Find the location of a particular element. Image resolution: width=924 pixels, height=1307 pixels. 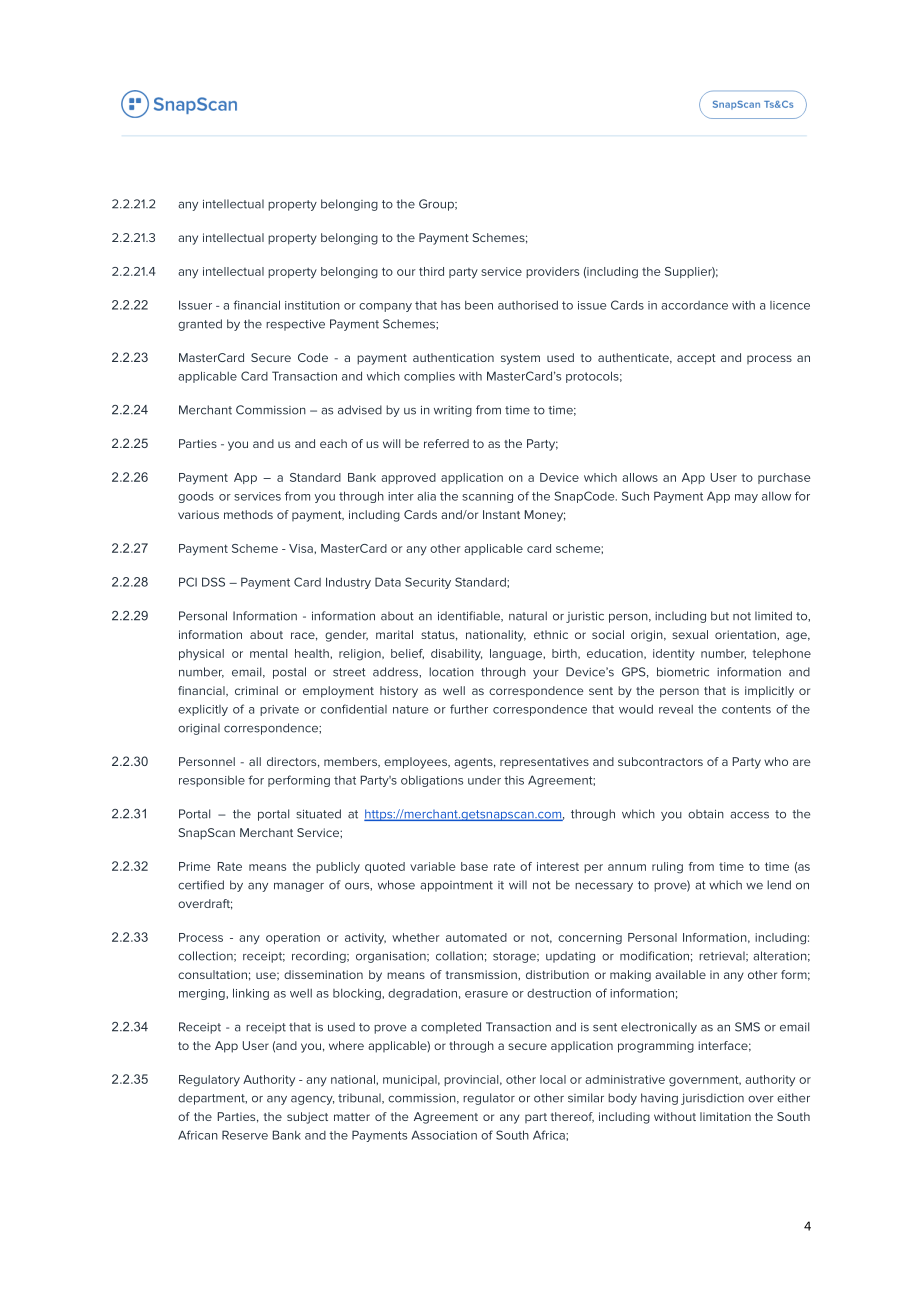

criminal is located at coordinates (256, 690).
